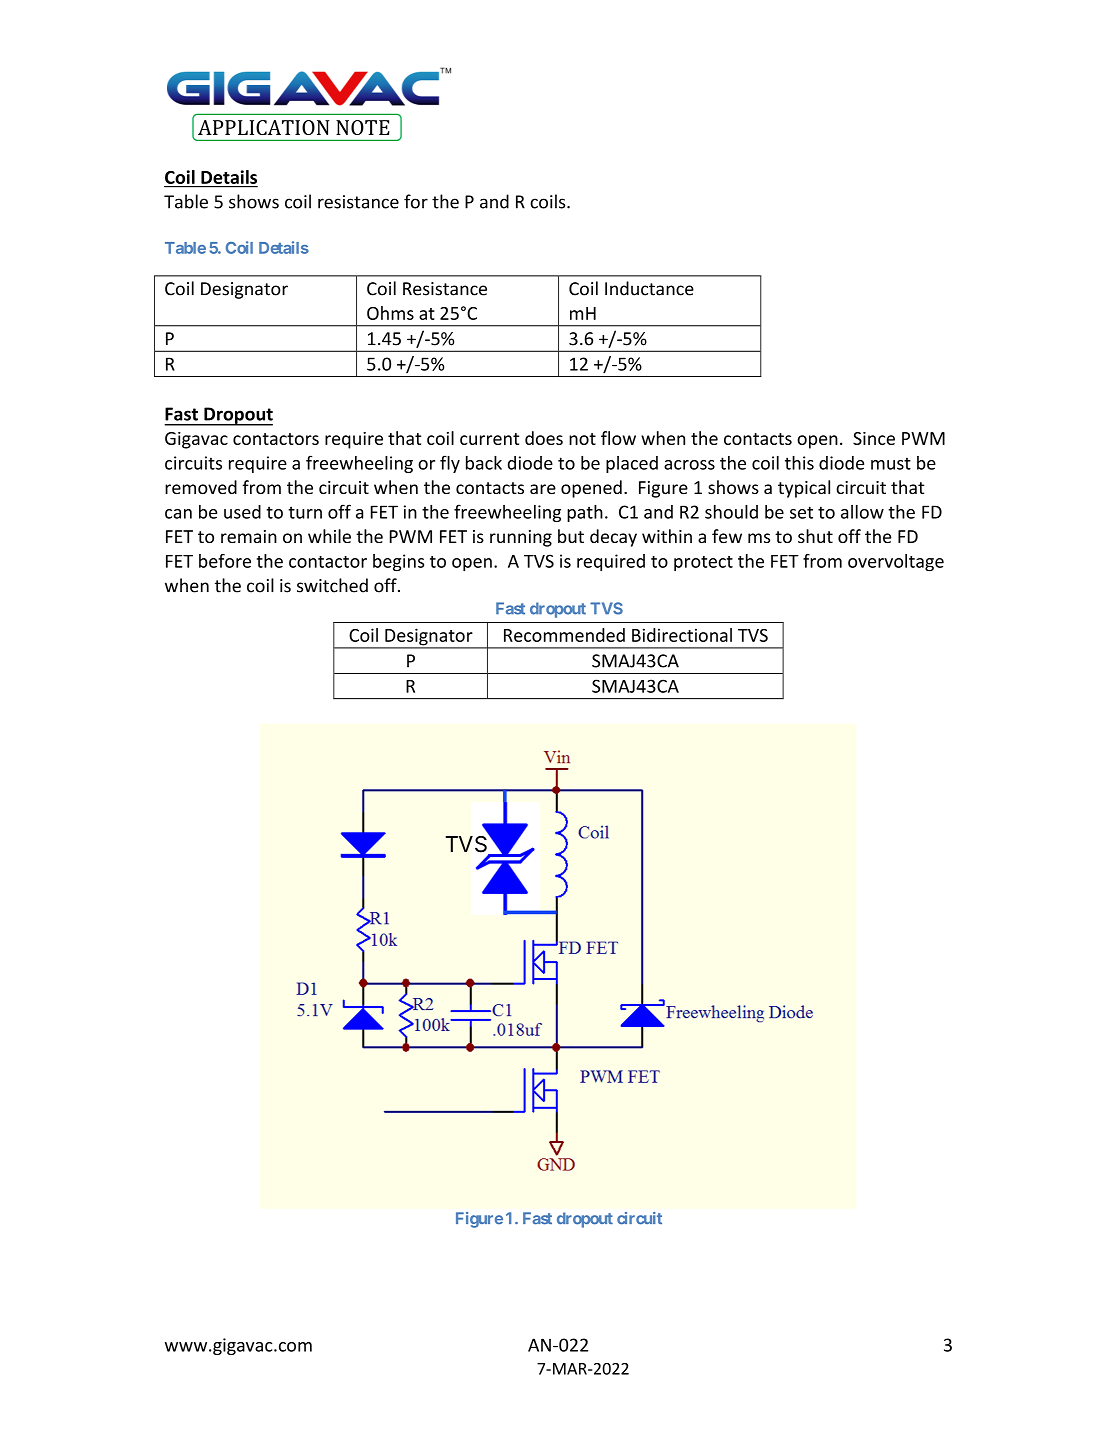 This image has height=1445, width=1117. What do you see at coordinates (649, 288) in the image?
I see `Inductance` at bounding box center [649, 288].
